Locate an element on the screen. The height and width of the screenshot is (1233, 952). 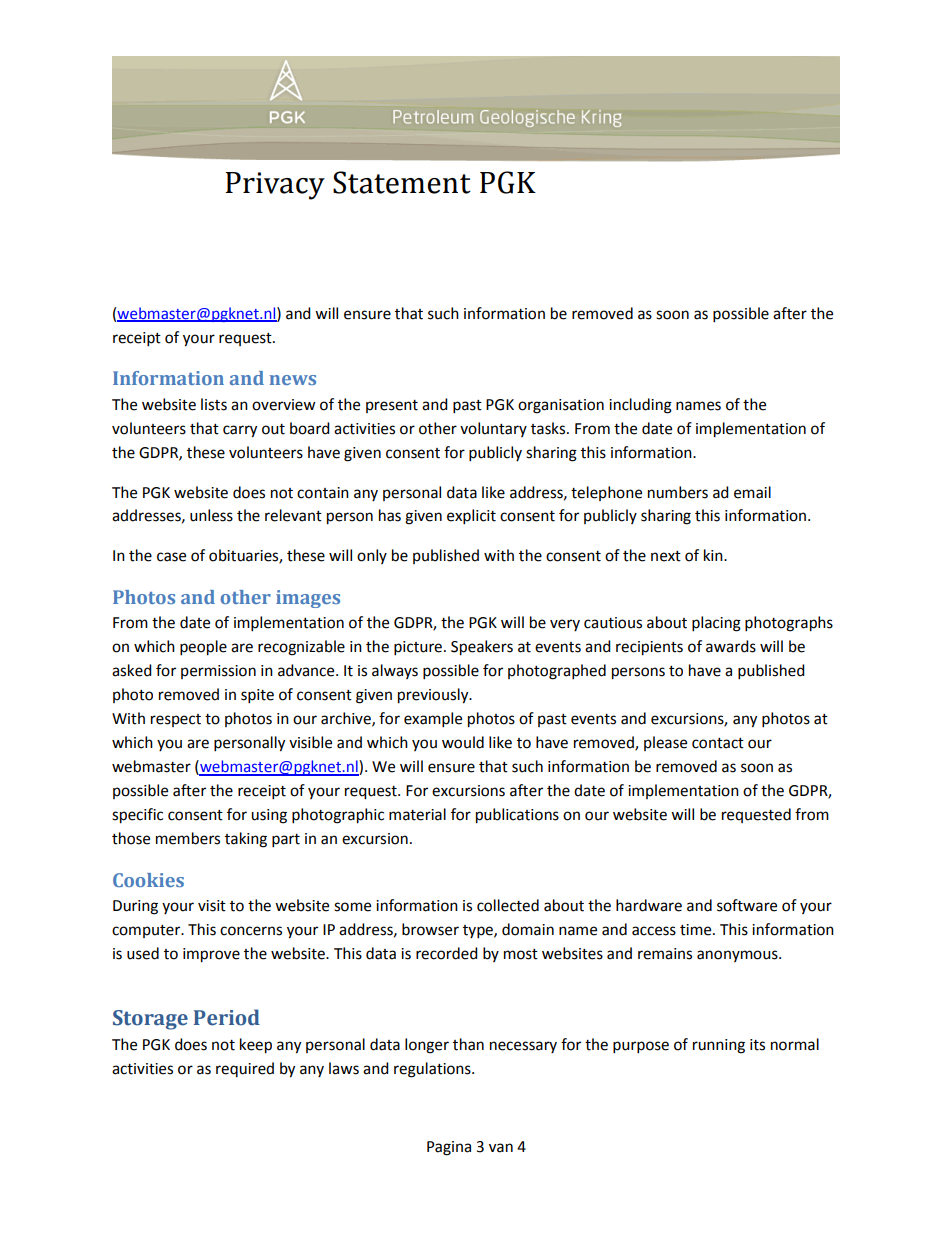
Privacy is located at coordinates (275, 186).
